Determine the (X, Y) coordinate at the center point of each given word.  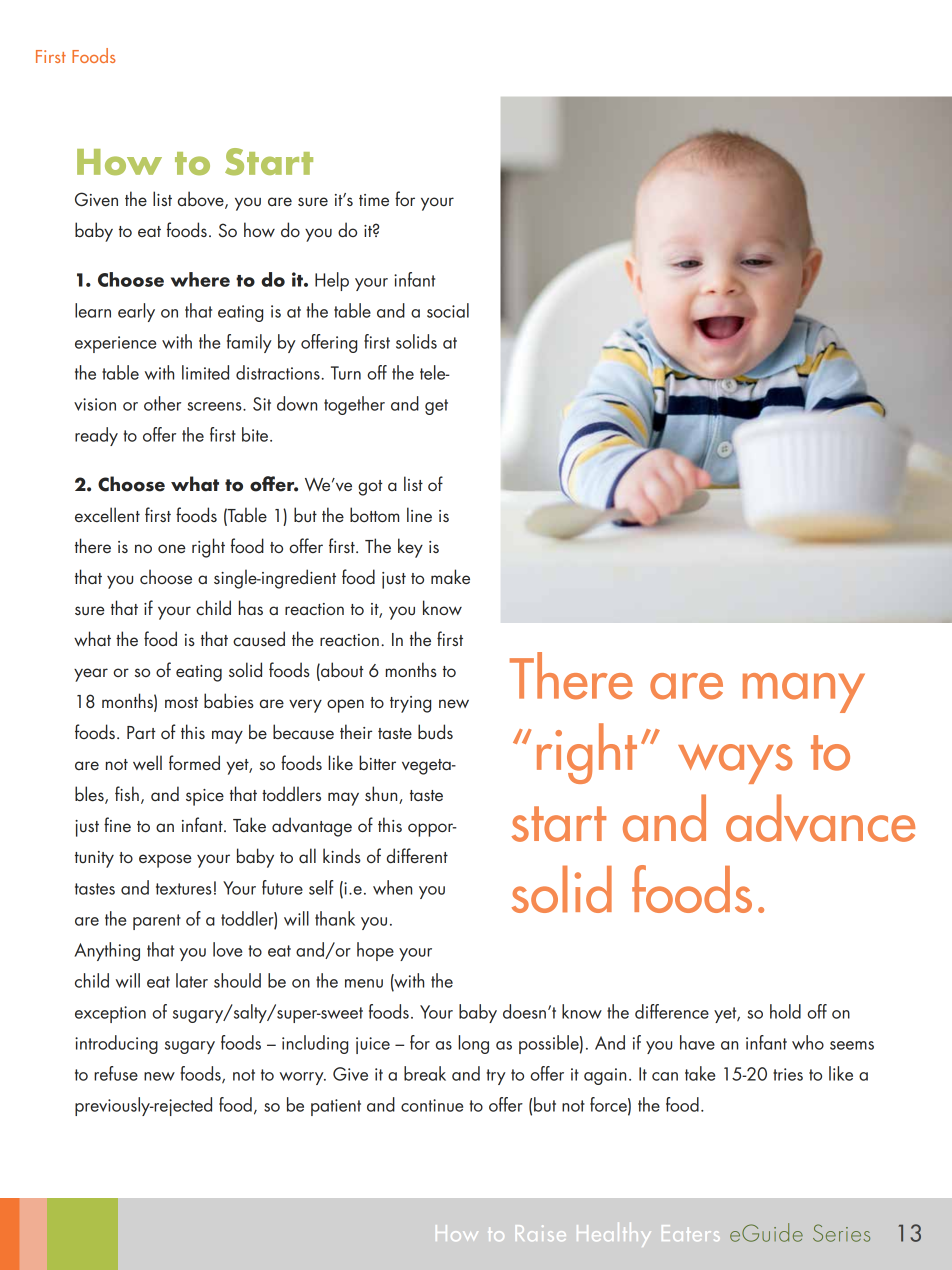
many (804, 693)
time (374, 200)
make (450, 576)
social (448, 310)
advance (820, 818)
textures (184, 889)
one (172, 548)
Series (841, 1233)
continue (432, 1105)
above (202, 200)
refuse (116, 1073)
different (417, 855)
